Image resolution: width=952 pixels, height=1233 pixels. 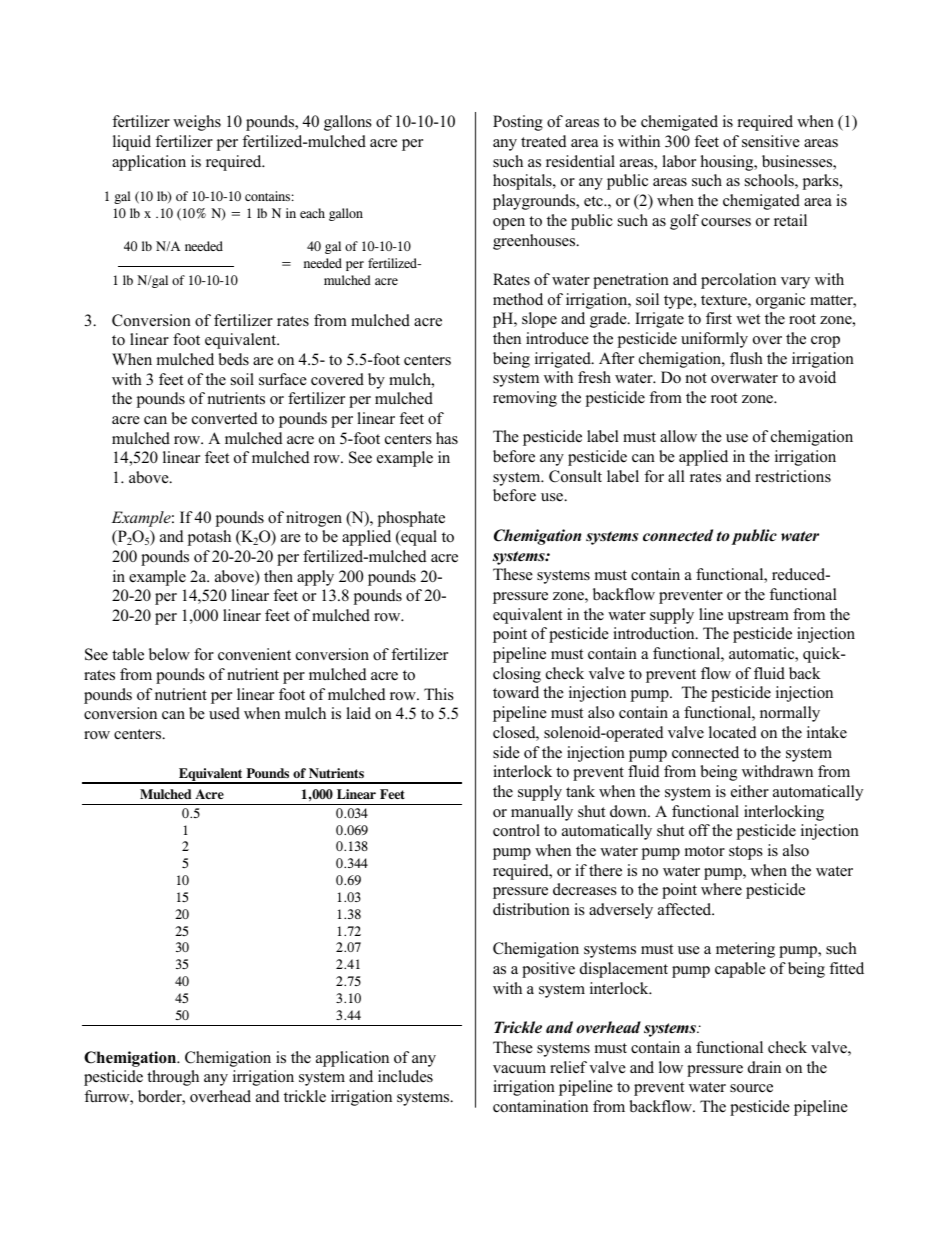 I want to click on convenient, so click(x=254, y=654).
